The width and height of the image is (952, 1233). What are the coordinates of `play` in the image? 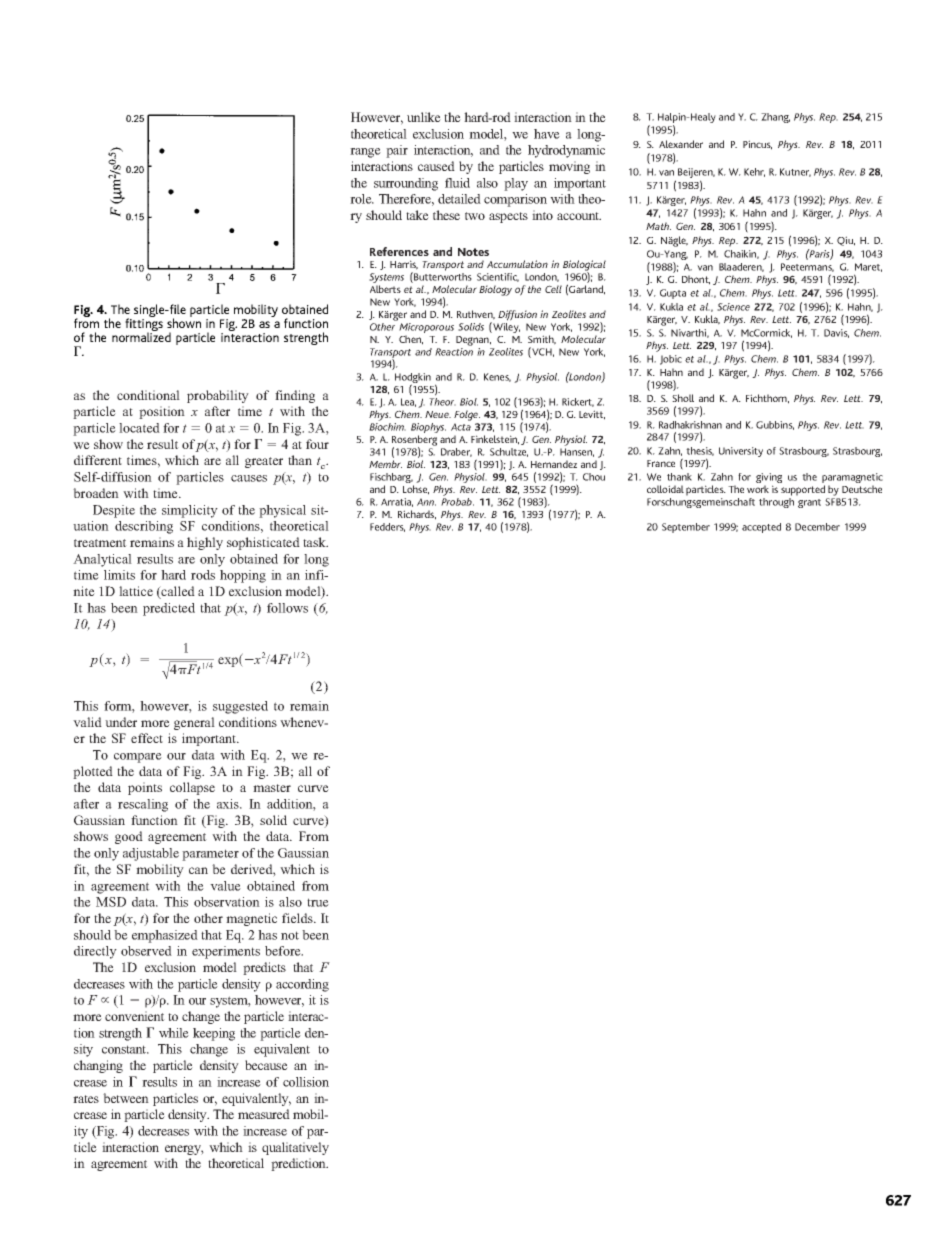 It's located at (516, 184).
